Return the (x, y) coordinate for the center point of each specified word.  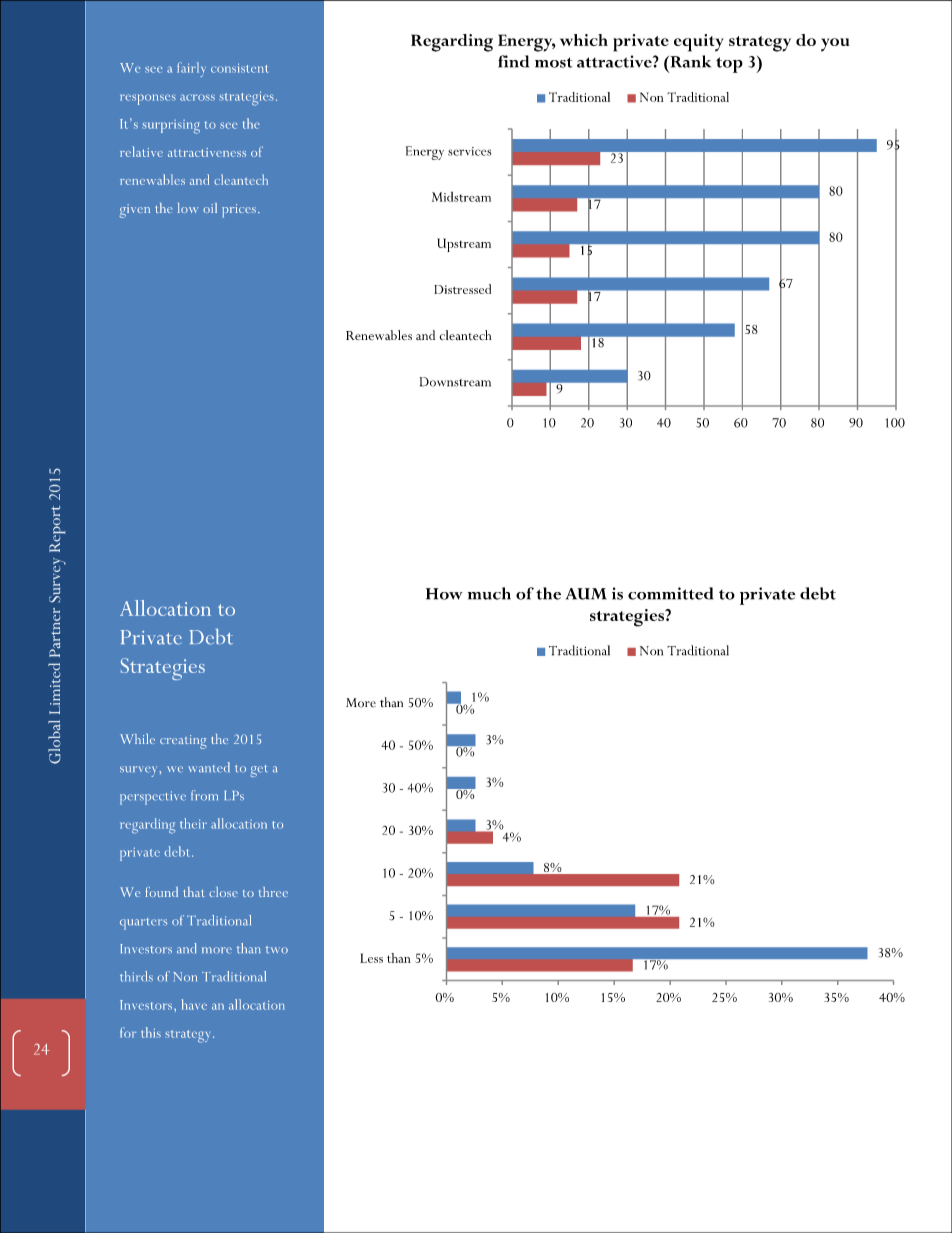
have (194, 1004)
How (444, 594)
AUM (586, 594)
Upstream (464, 245)
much (489, 593)
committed (670, 593)
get (258, 771)
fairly (191, 69)
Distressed (462, 289)
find (513, 61)
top (729, 65)
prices (239, 211)
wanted (209, 767)
